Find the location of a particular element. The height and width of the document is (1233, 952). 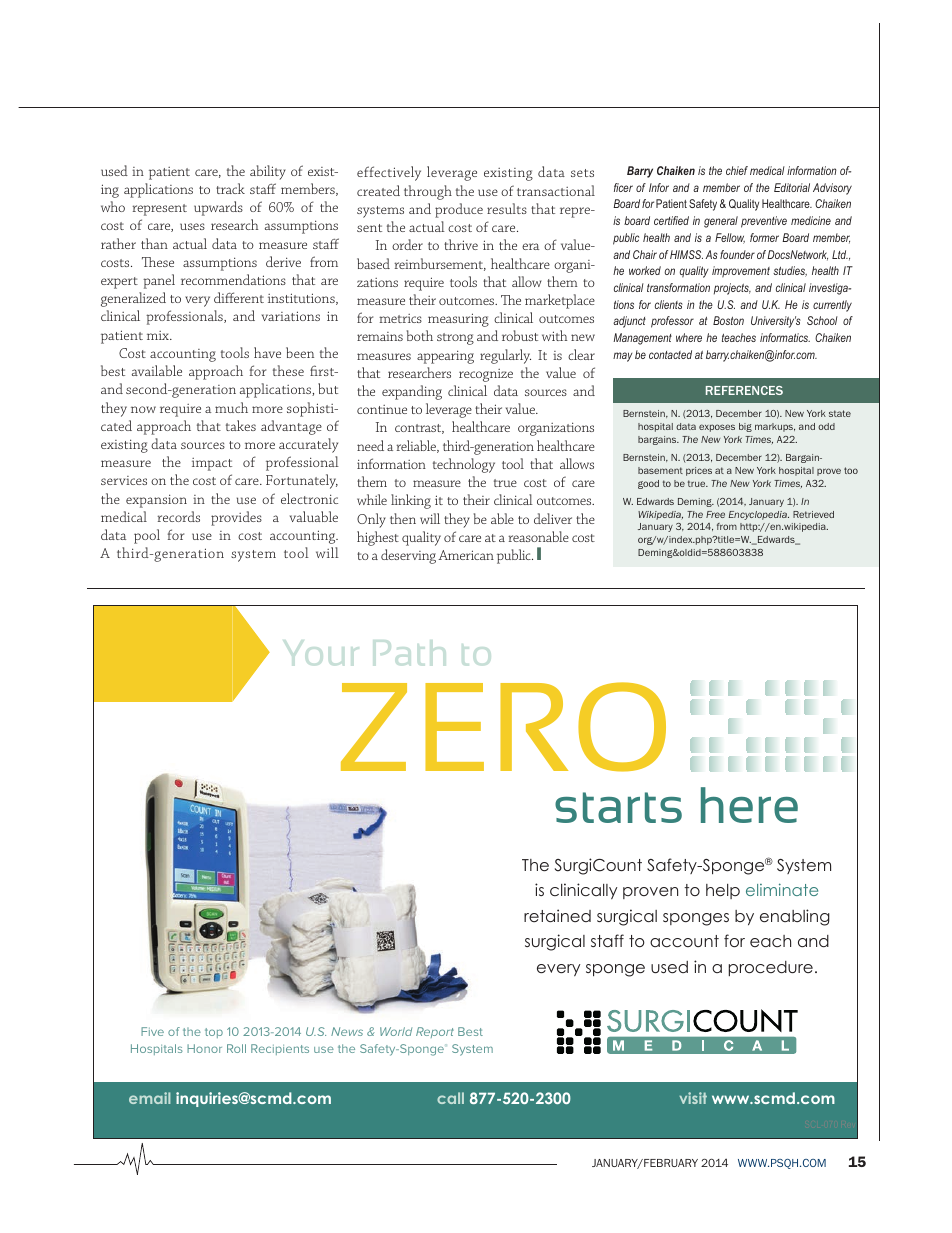

big is located at coordinates (745, 427).
